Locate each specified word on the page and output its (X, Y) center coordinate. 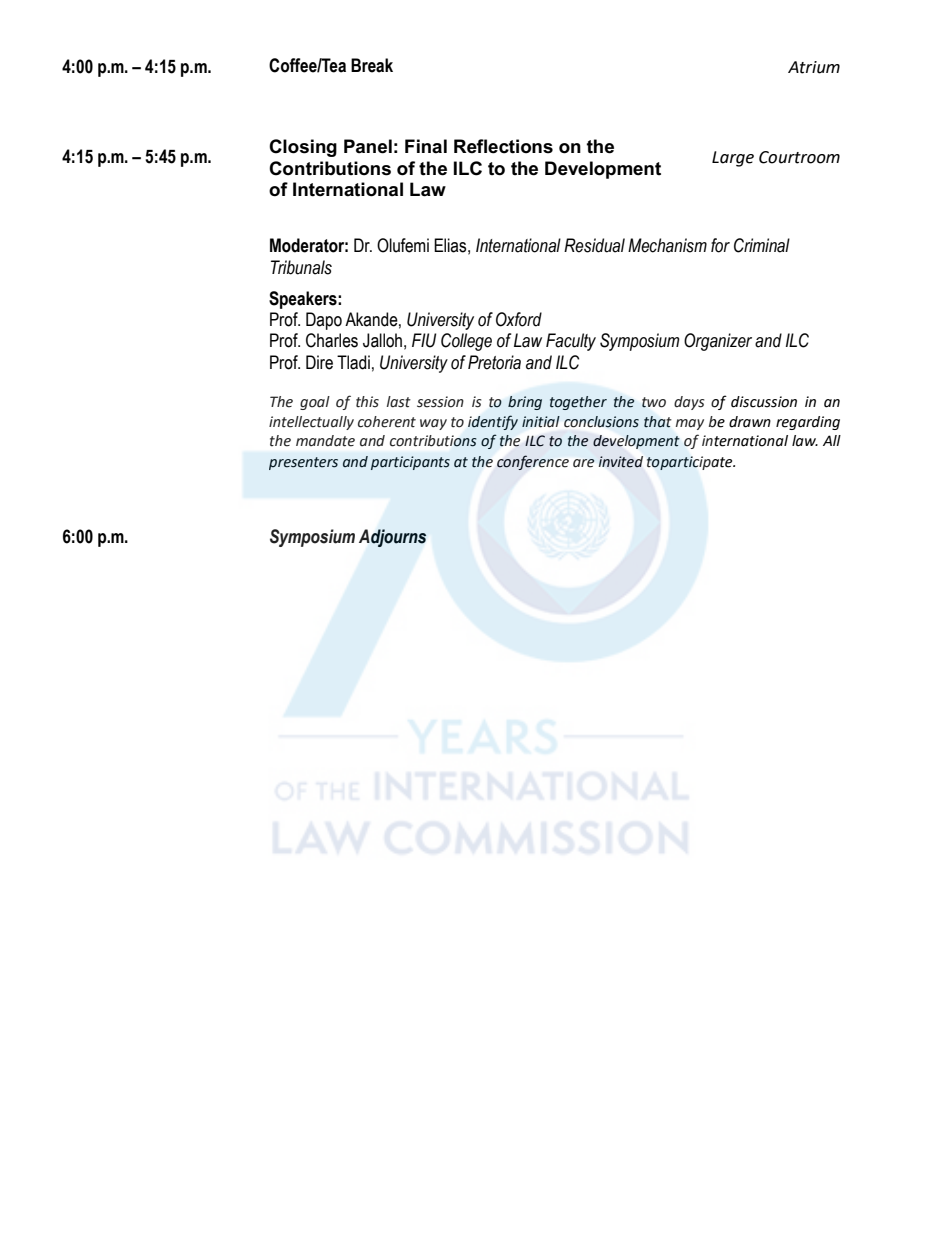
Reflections (503, 146)
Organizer (718, 342)
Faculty (571, 342)
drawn (750, 422)
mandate (325, 441)
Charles (332, 340)
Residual (594, 245)
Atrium (814, 67)
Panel (368, 146)
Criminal (762, 245)
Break (372, 65)
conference (533, 462)
